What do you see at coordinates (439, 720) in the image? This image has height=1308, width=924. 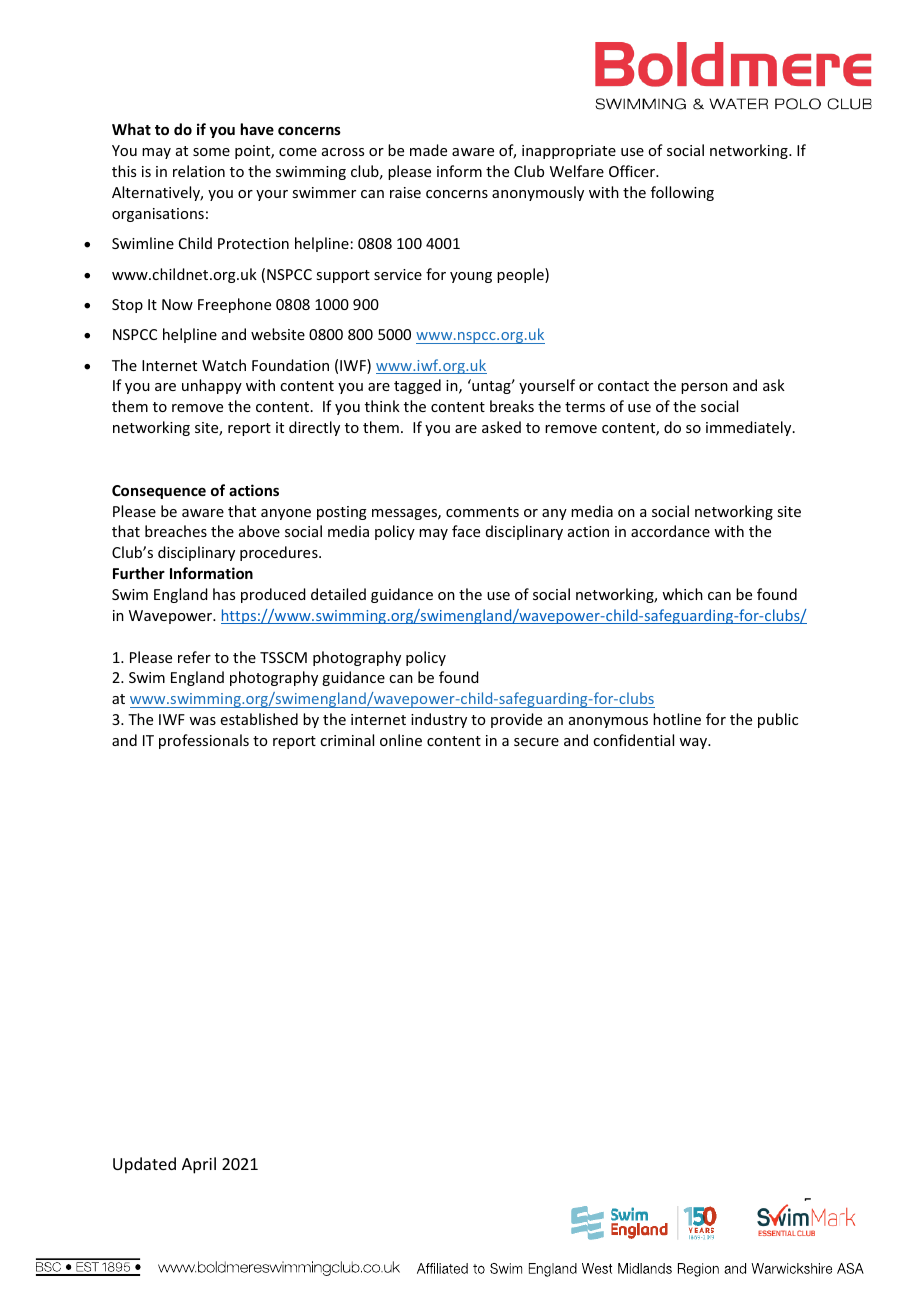 I see `industry` at bounding box center [439, 720].
